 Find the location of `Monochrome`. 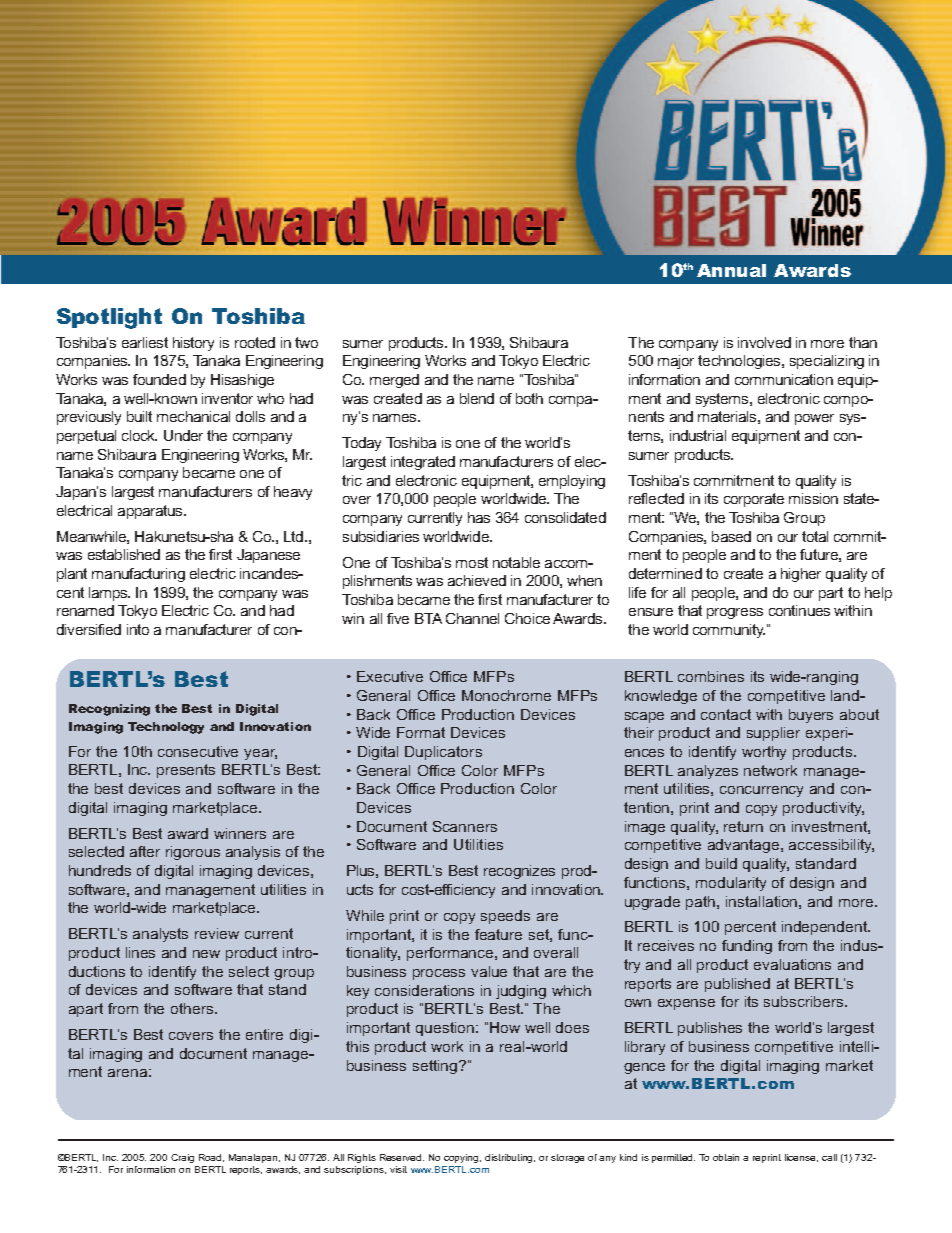

Monochrome is located at coordinates (506, 695).
